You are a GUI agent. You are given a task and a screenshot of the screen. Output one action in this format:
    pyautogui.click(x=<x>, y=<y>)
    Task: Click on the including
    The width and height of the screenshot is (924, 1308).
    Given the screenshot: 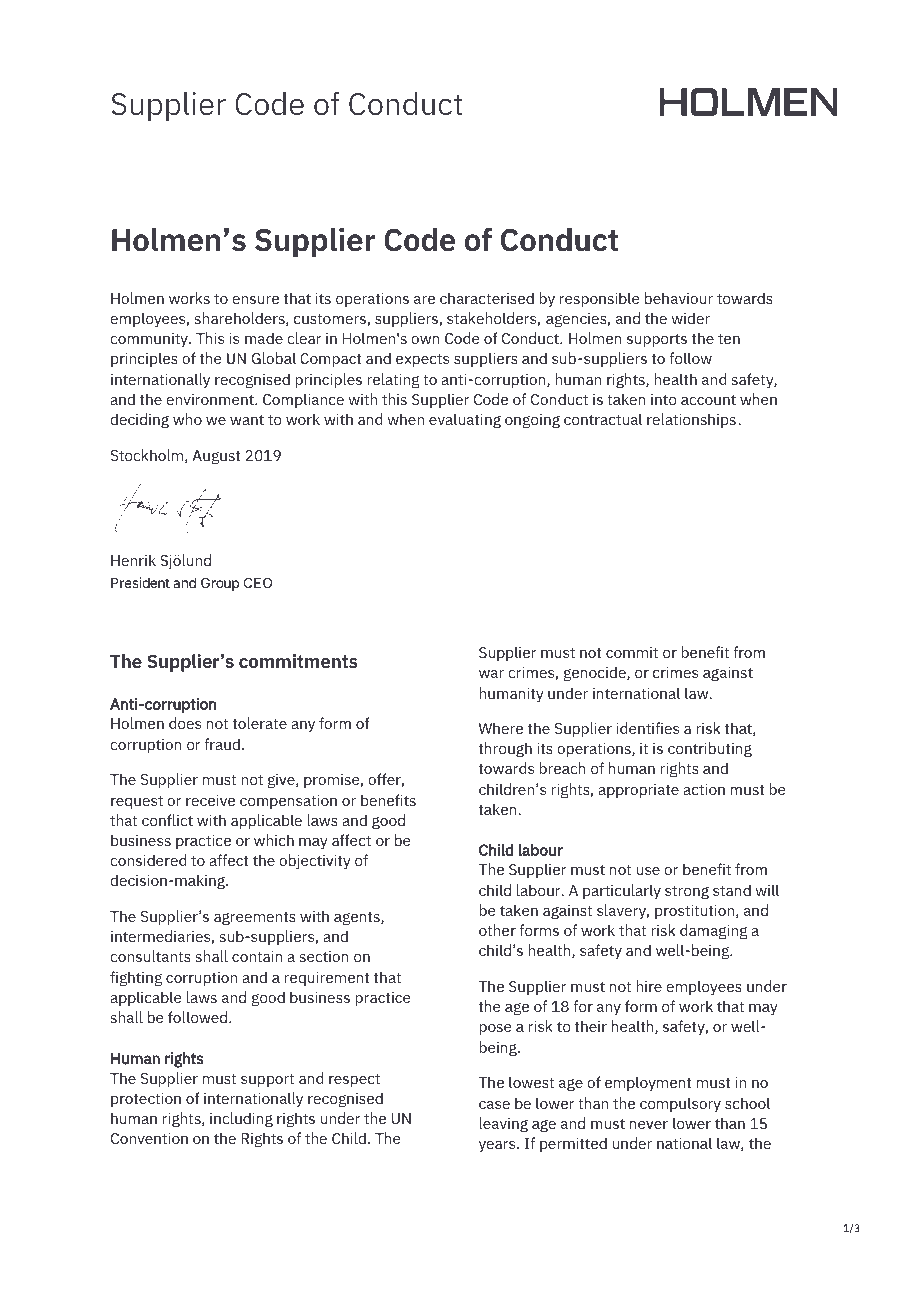 What is the action you would take?
    pyautogui.click(x=241, y=1120)
